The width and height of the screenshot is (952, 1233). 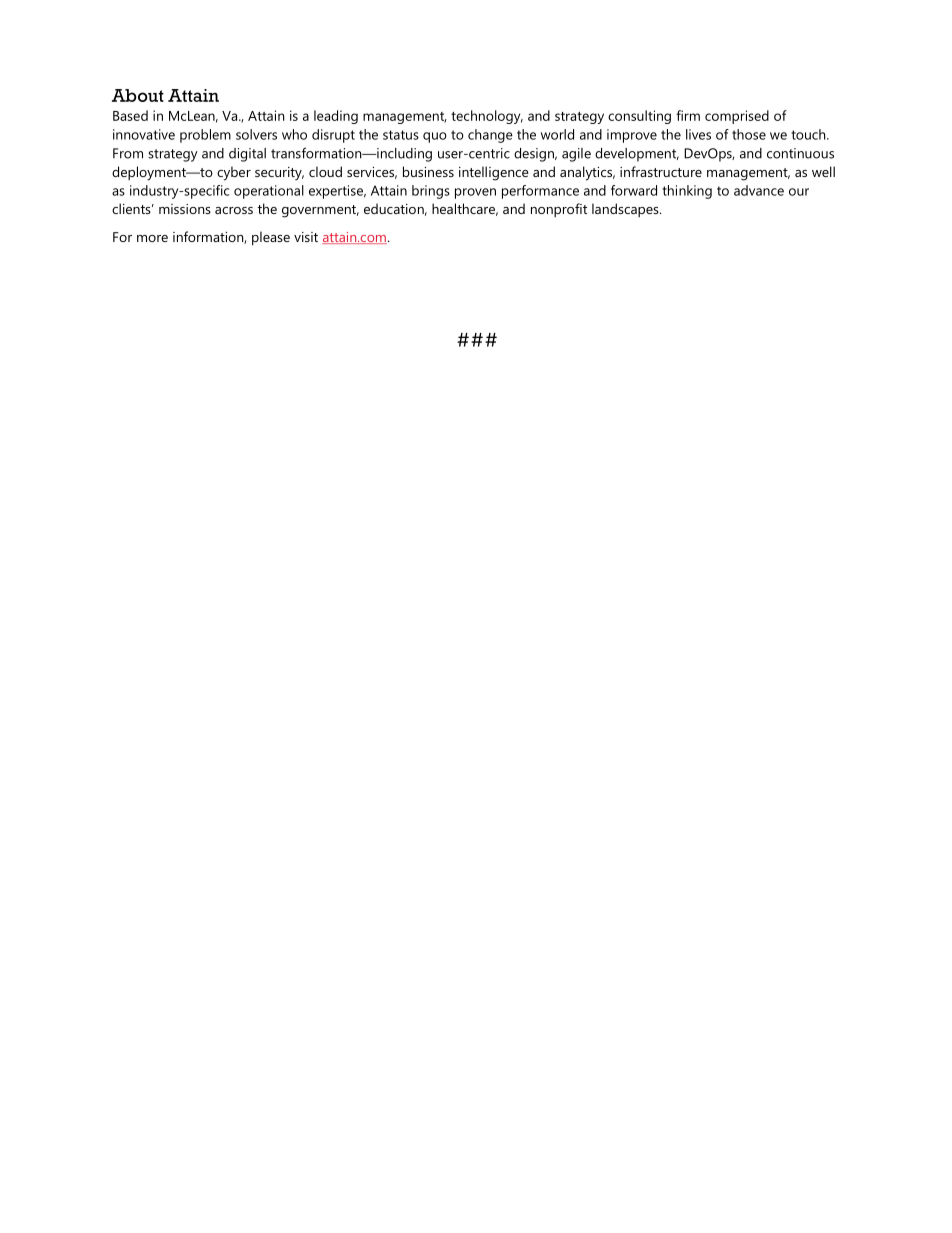 What do you see at coordinates (475, 193) in the screenshot?
I see `proven` at bounding box center [475, 193].
